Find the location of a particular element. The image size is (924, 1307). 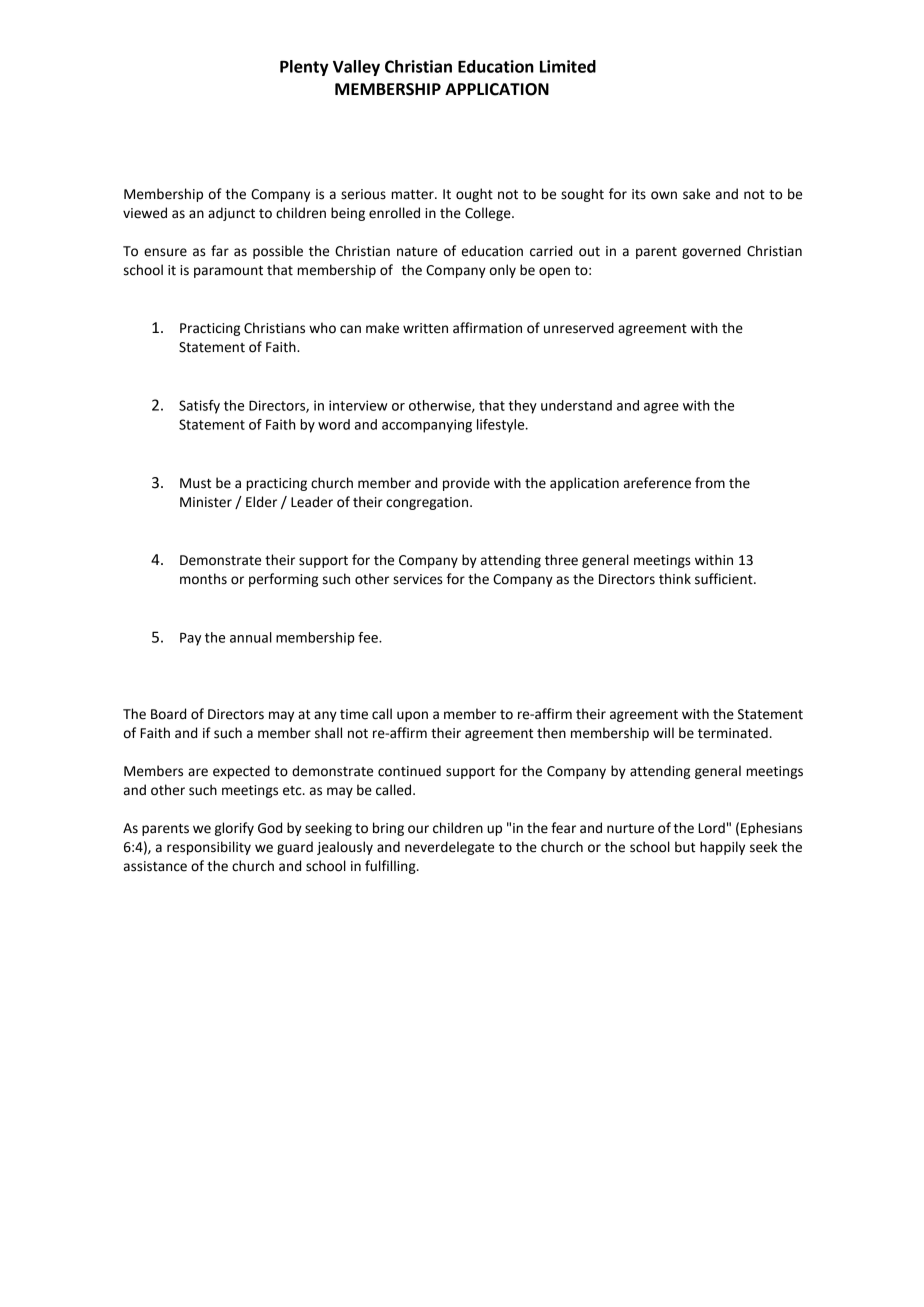

months is located at coordinates (203, 579).
